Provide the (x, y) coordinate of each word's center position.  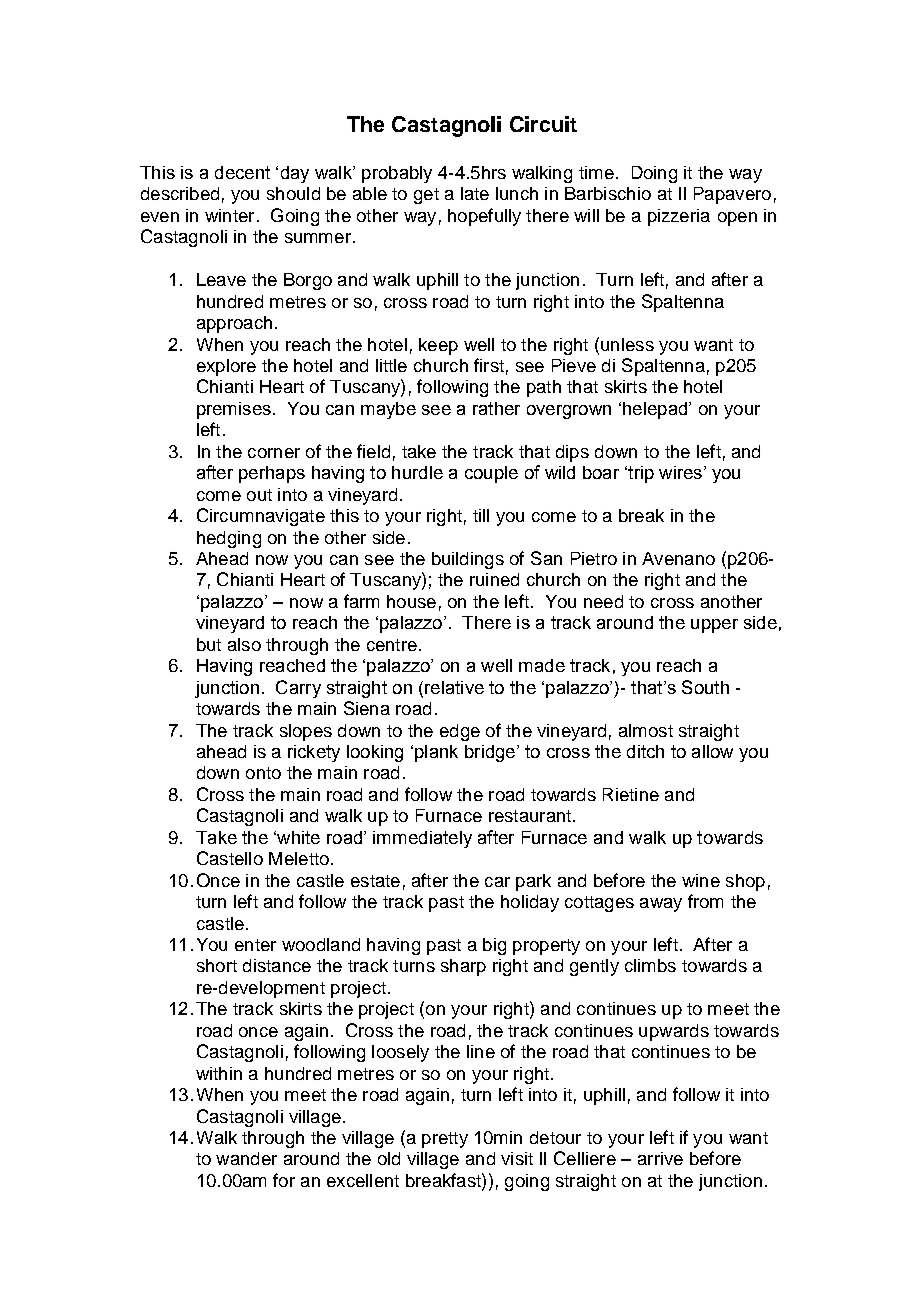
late (475, 193)
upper (714, 626)
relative (454, 687)
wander (246, 1158)
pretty (445, 1140)
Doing (654, 174)
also (244, 644)
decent (242, 172)
